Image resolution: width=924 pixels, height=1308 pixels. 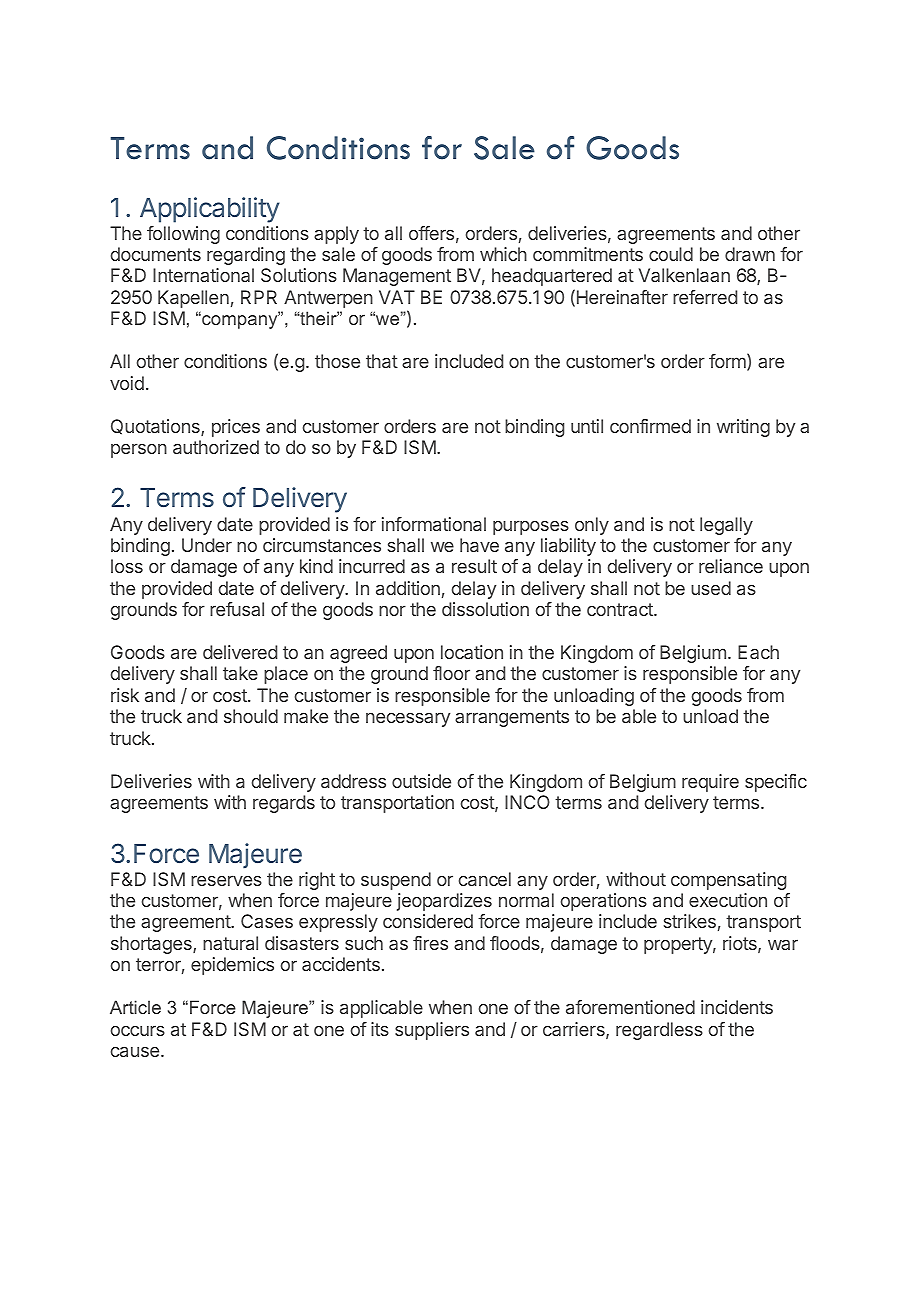 What do you see at coordinates (237, 609) in the screenshot?
I see `refusal` at bounding box center [237, 609].
